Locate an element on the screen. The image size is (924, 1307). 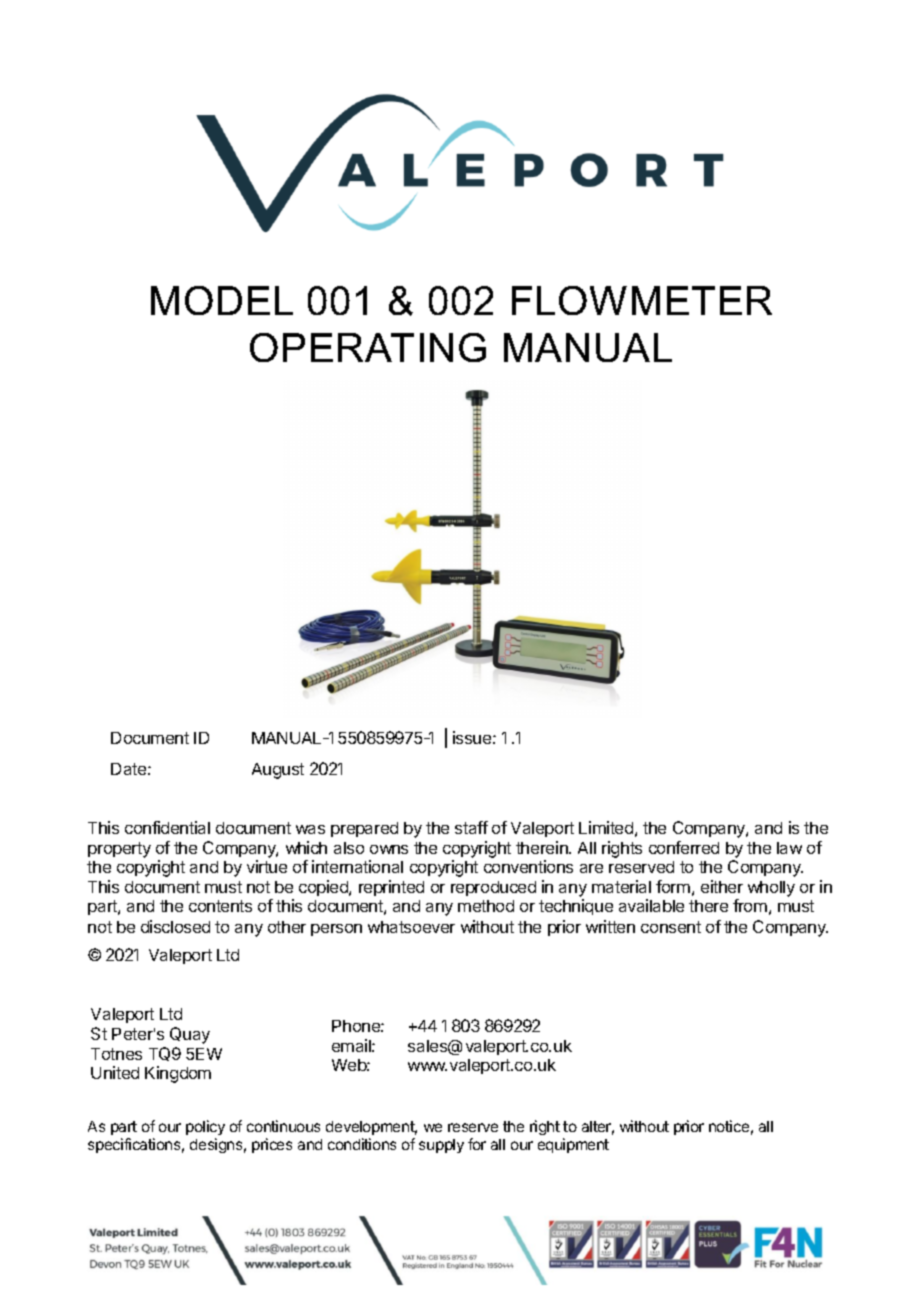
MODEL is located at coordinates (222, 300).
